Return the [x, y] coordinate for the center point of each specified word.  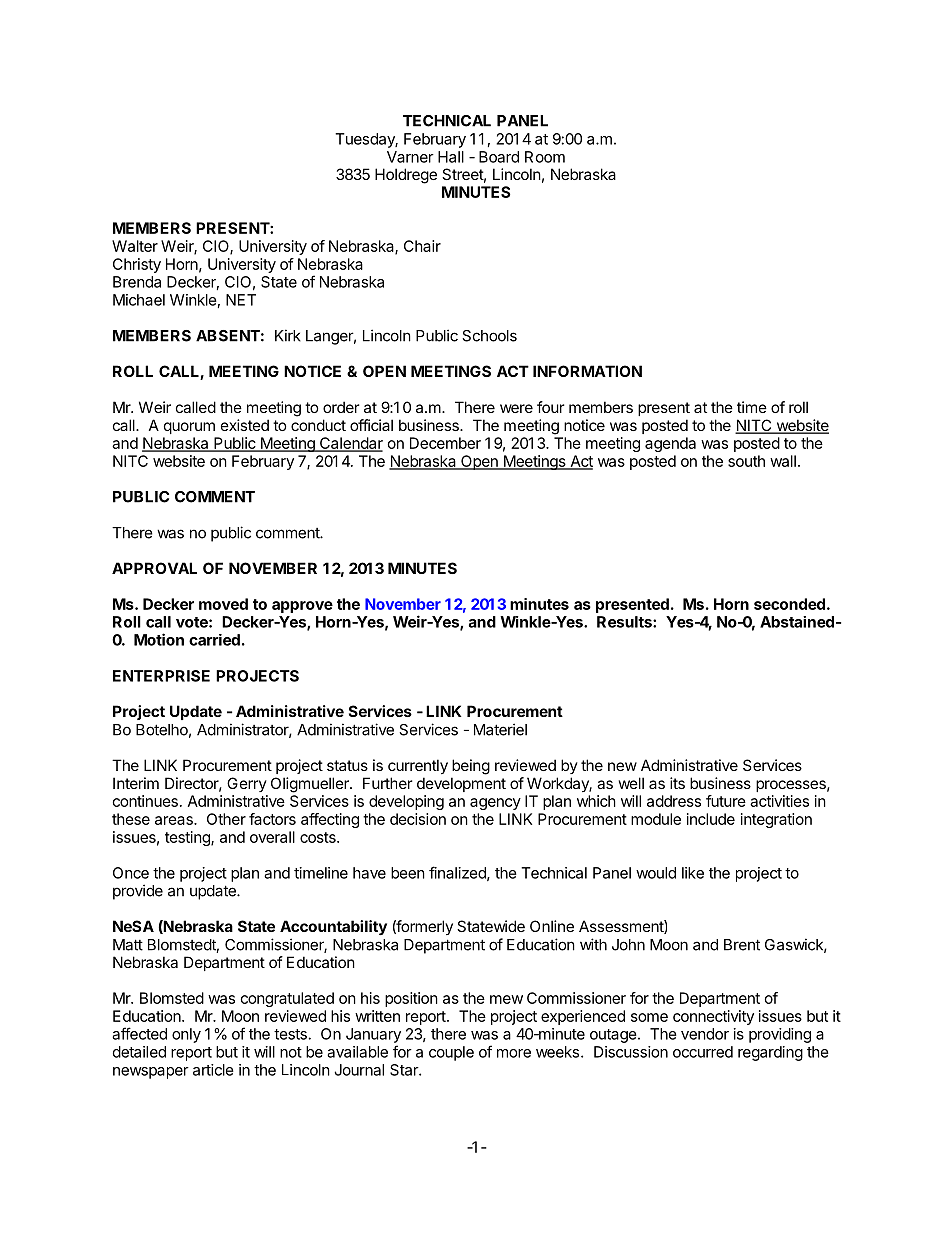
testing [188, 838]
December [445, 443]
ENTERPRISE [161, 676]
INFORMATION [587, 371]
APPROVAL [154, 568]
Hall [451, 157]
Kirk [288, 335]
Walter [135, 246]
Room [545, 157]
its [677, 783]
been [408, 873]
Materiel [500, 729]
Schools [489, 336]
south [746, 461]
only [186, 1035]
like [693, 873]
